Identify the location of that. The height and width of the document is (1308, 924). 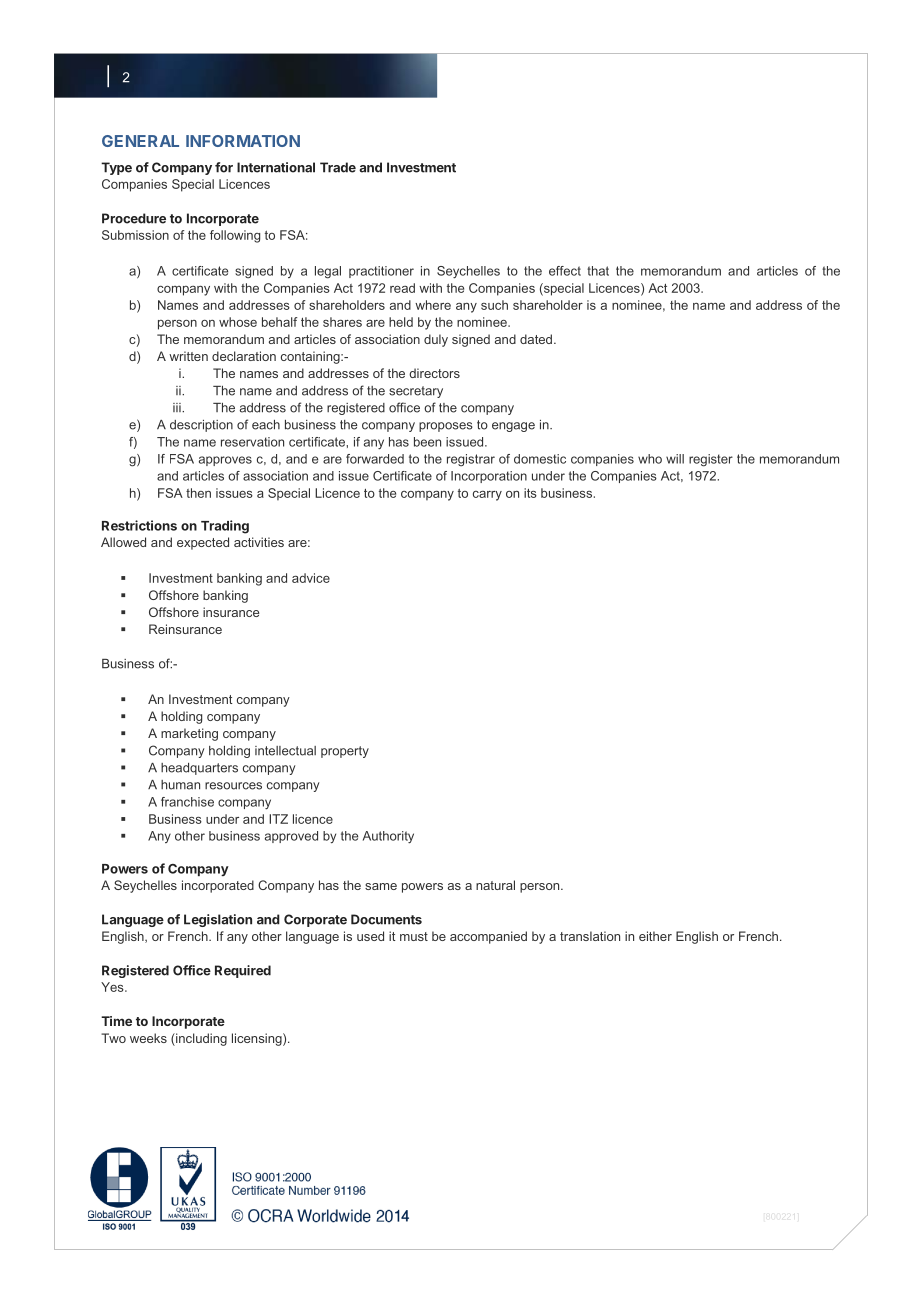
(598, 271).
